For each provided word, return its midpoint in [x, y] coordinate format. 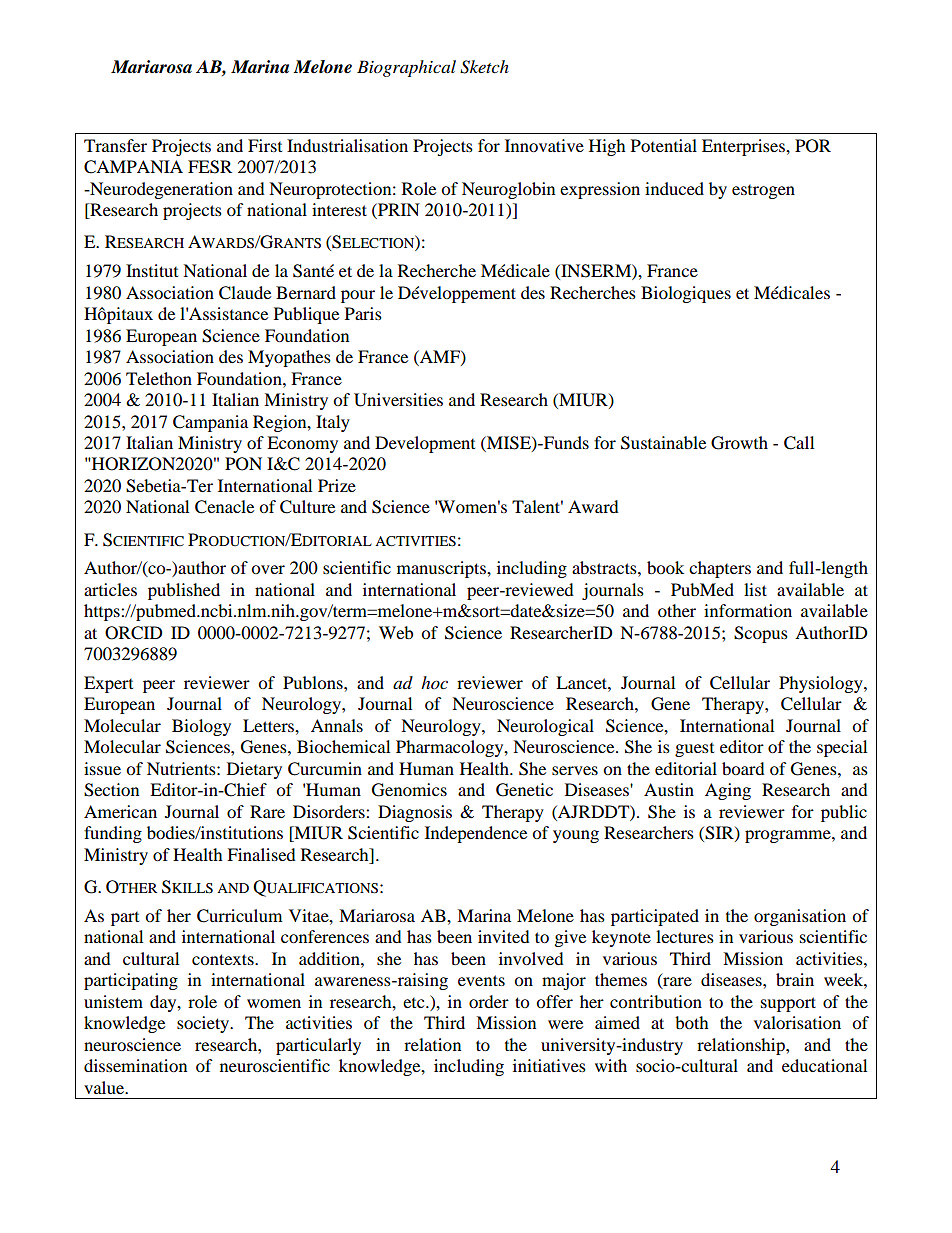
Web [396, 632]
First [265, 145]
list [755, 589]
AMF [440, 357]
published [184, 591]
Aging [728, 791]
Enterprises [744, 147]
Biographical [406, 68]
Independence [476, 834]
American [120, 811]
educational [824, 1065]
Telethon [159, 378]
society [204, 1024]
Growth [739, 443]
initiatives [549, 1065]
